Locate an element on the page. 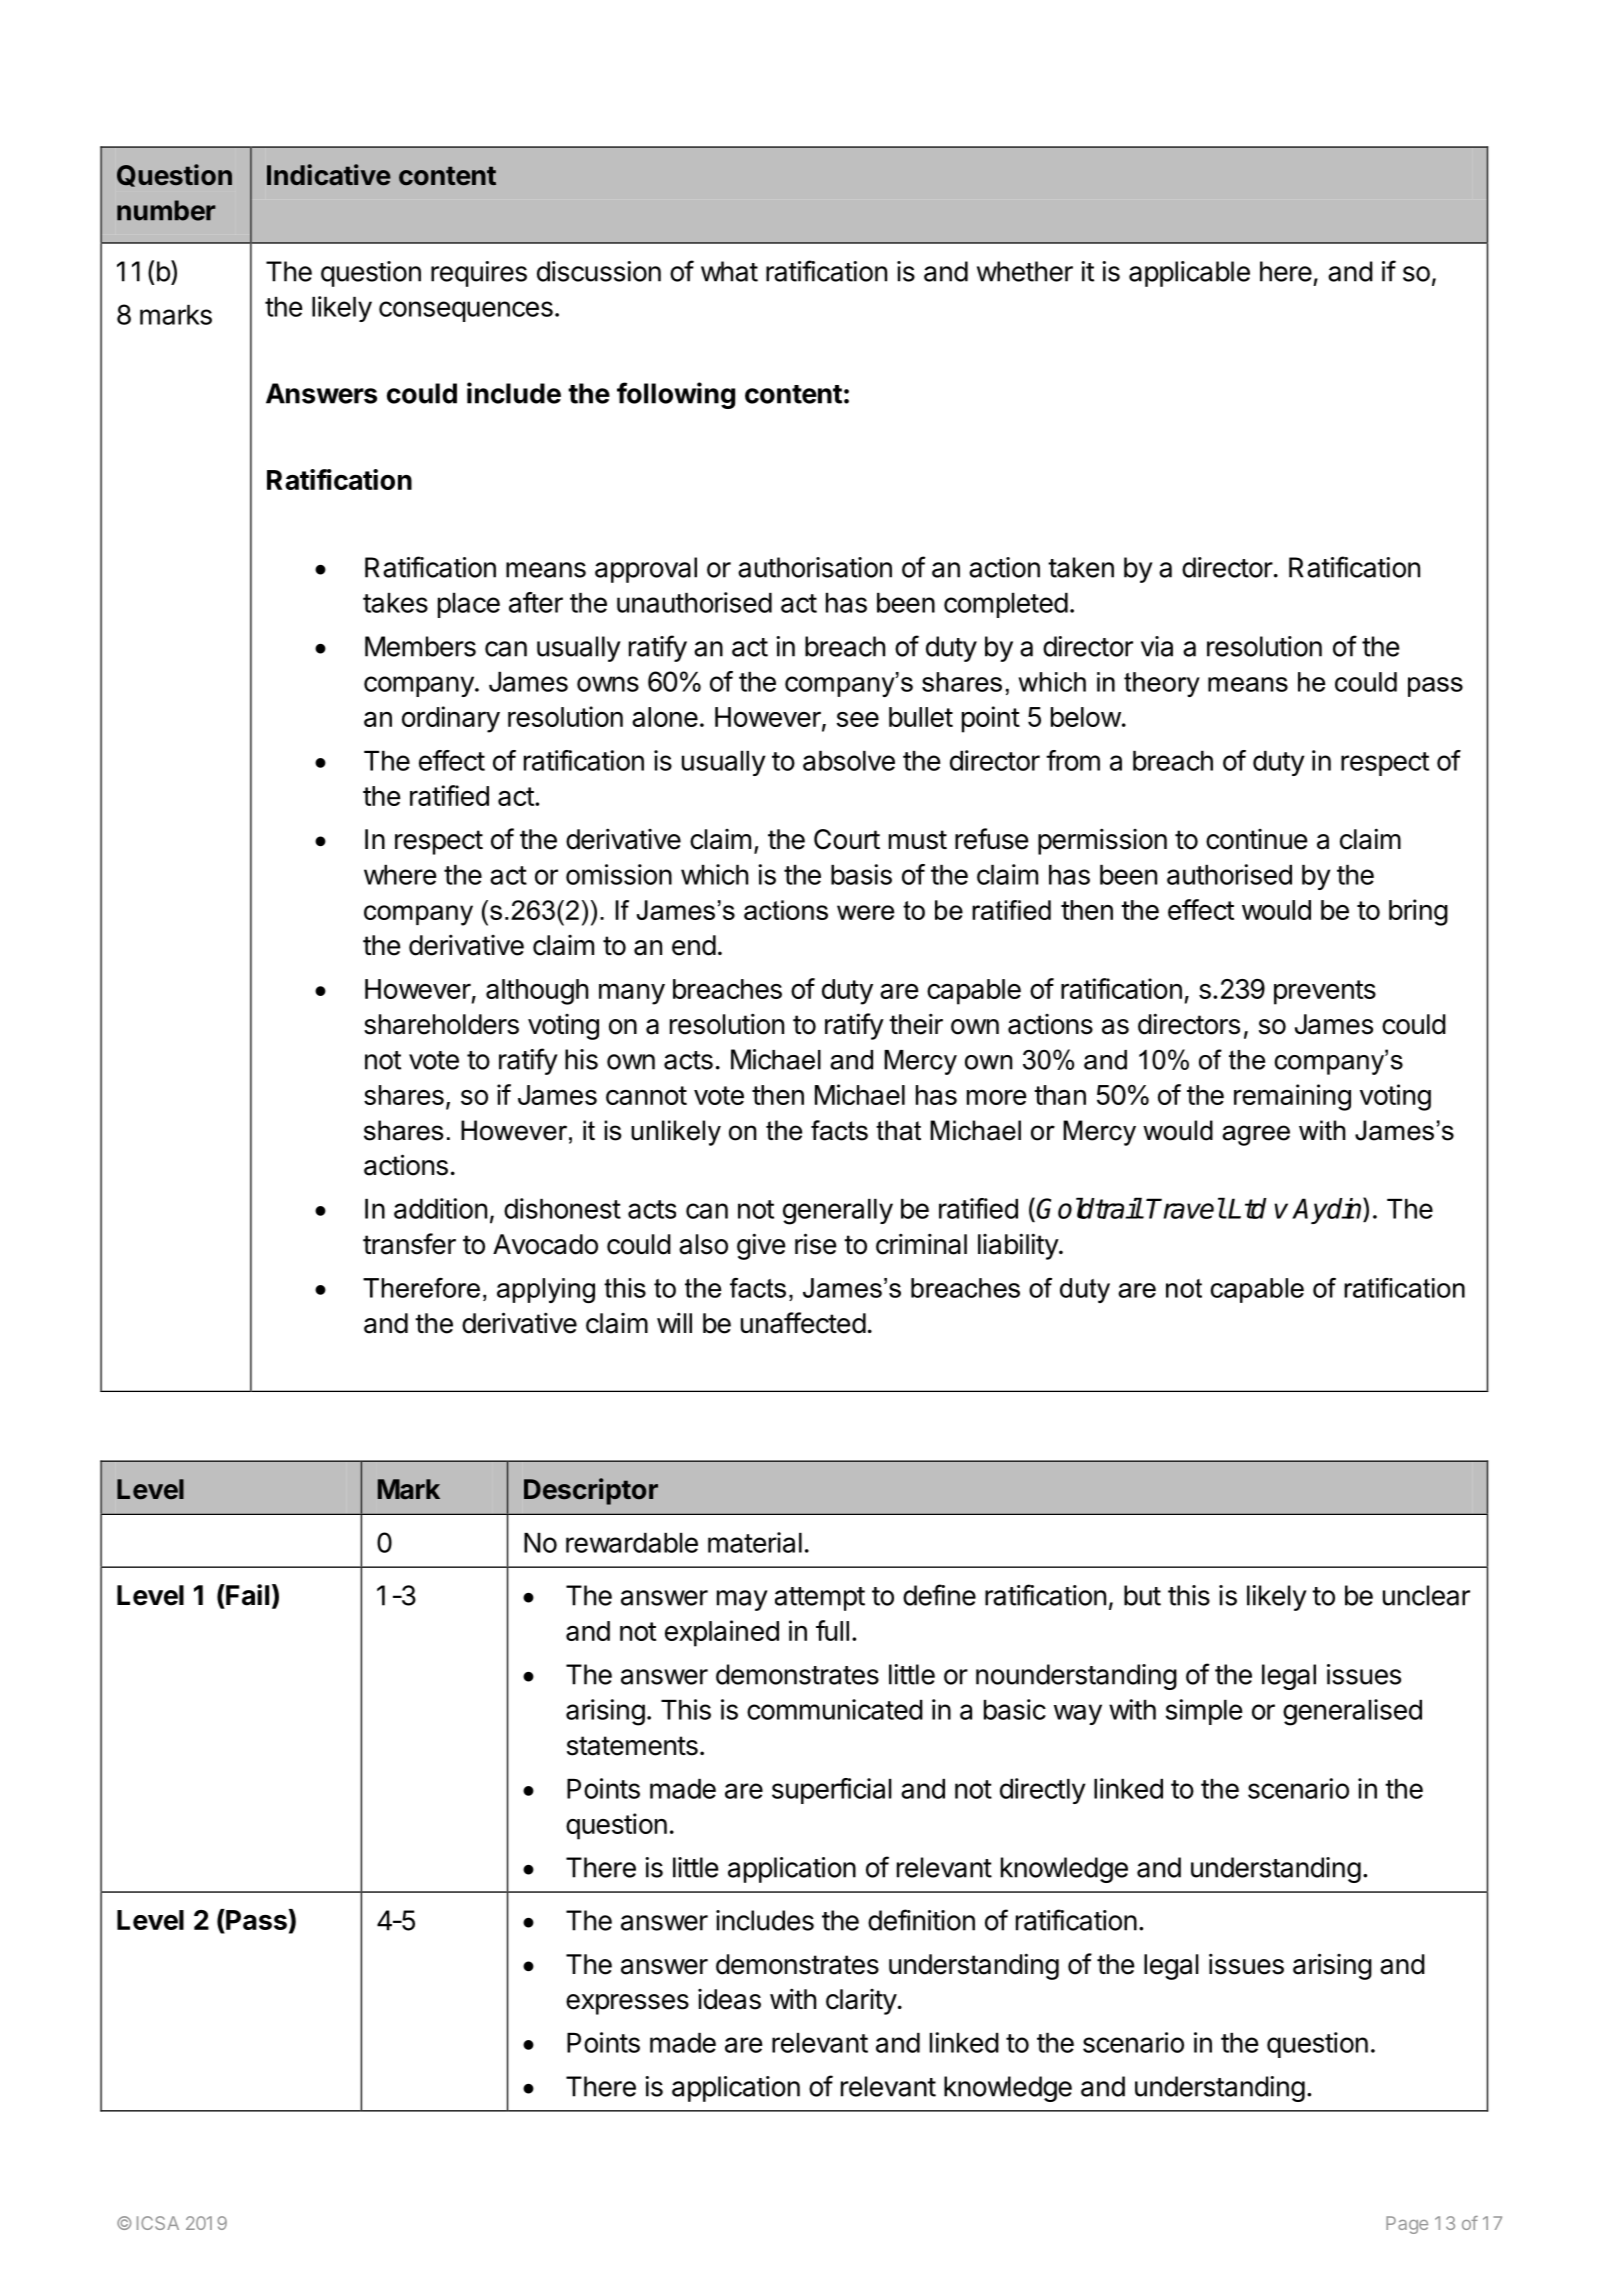 Image resolution: width=1618 pixels, height=2288 pixels. clarity is located at coordinates (861, 2002).
